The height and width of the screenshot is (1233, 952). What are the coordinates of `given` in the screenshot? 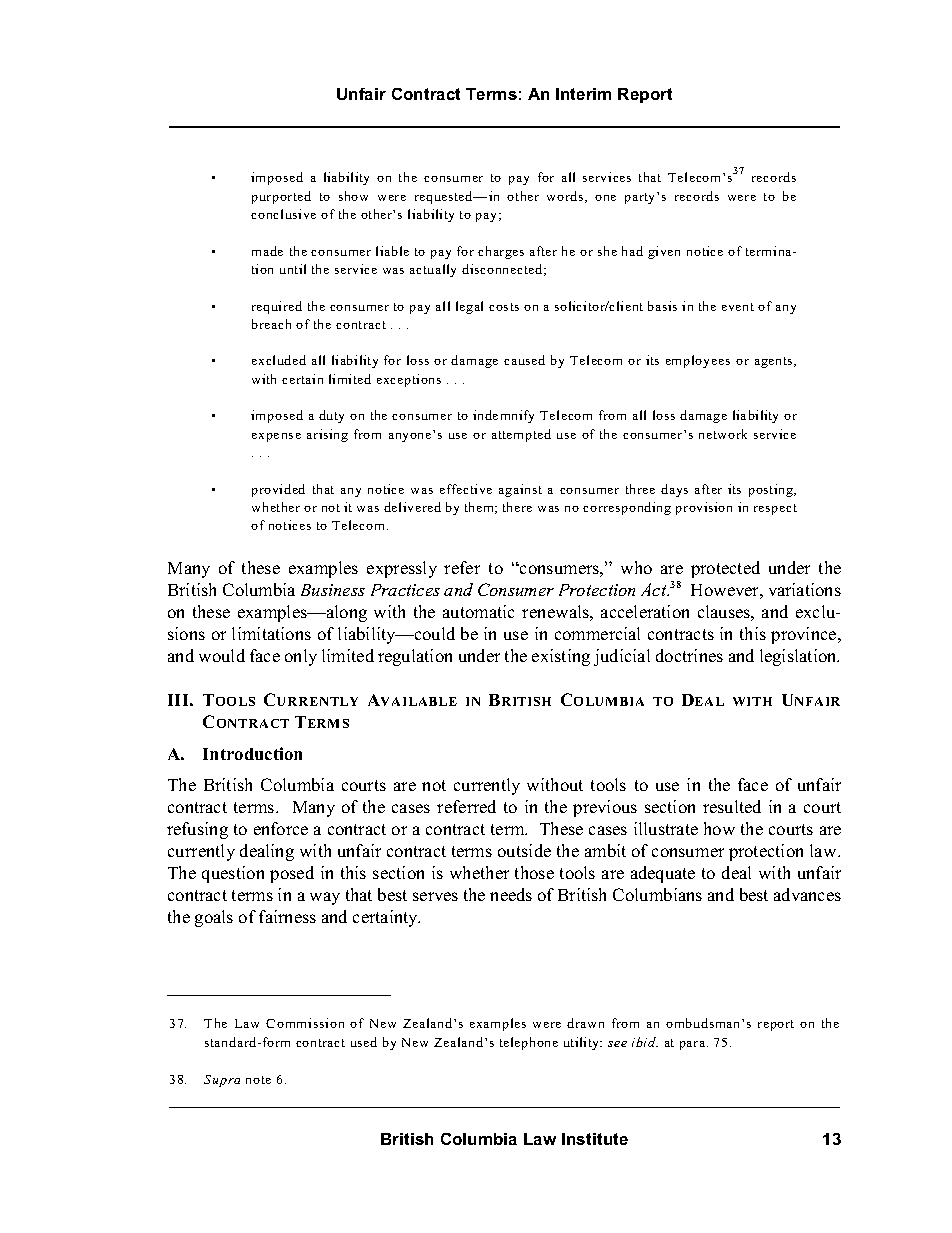 It's located at (664, 252).
